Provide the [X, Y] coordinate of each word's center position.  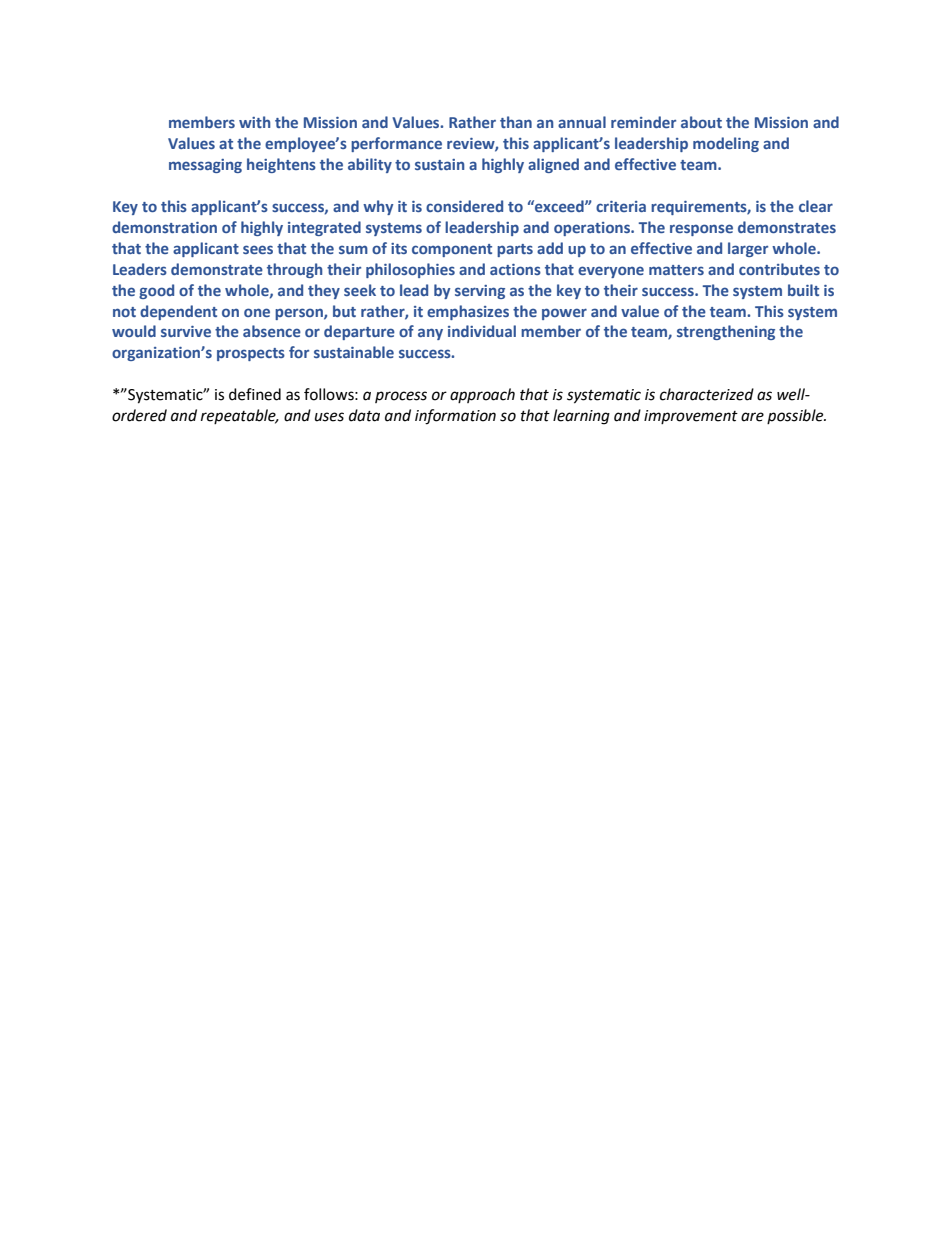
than [516, 122]
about [701, 122]
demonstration [164, 227]
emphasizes [468, 312]
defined [255, 394]
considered [464, 206]
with [254, 122]
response [701, 230]
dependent [178, 312]
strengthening [726, 332]
